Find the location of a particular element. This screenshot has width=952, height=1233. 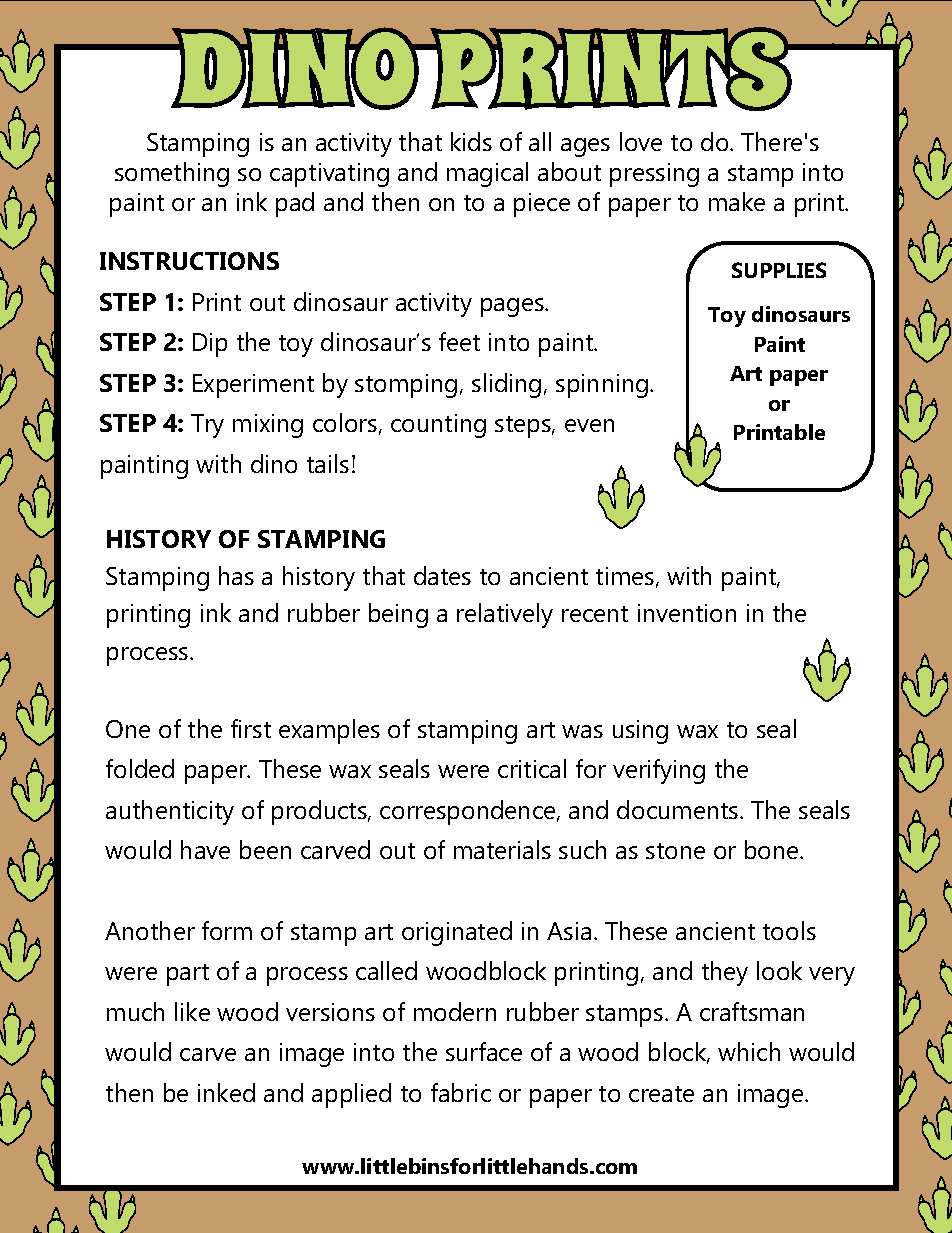

spinning is located at coordinates (602, 386).
